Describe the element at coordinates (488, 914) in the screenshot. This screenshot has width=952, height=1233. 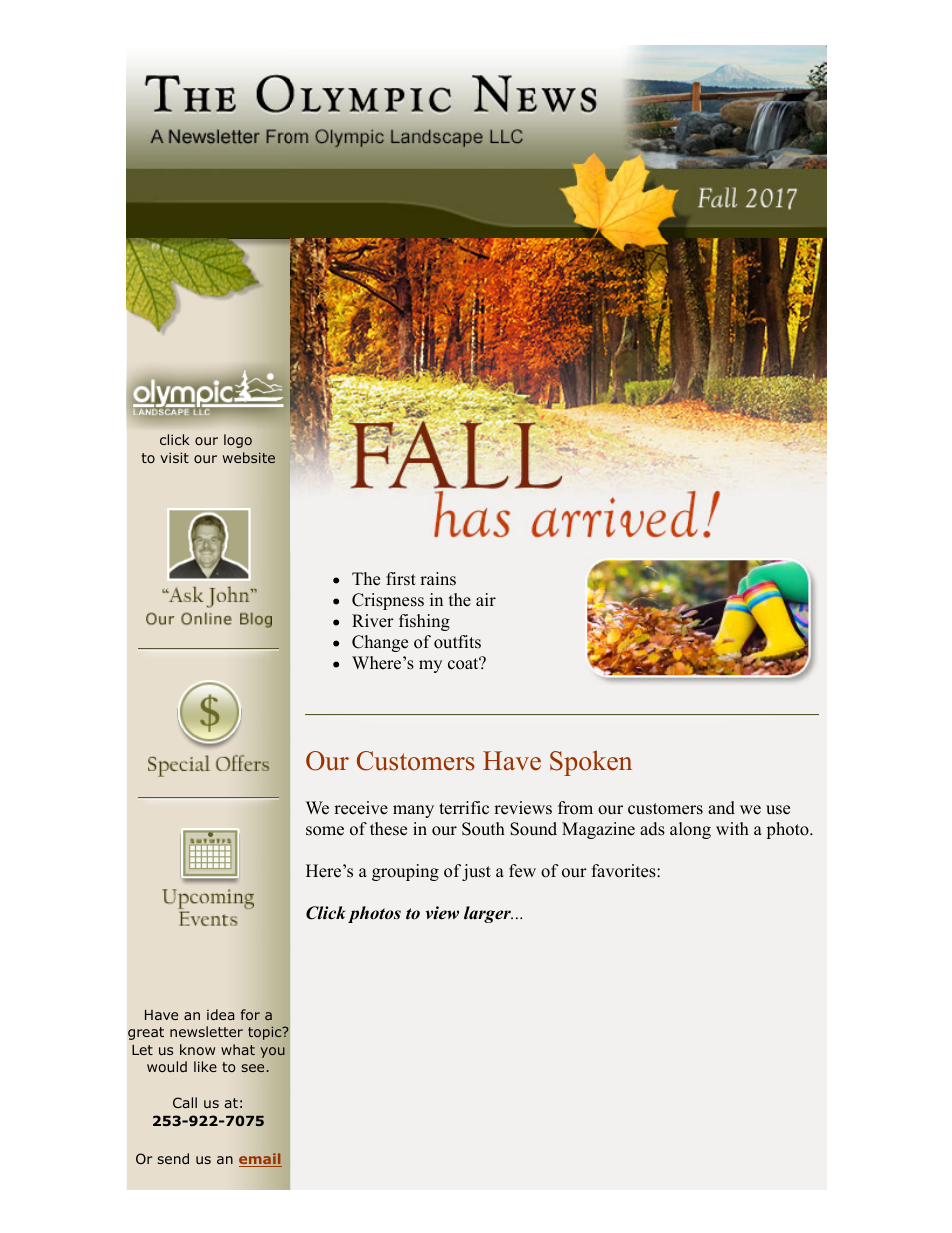
I see `larger` at that location.
